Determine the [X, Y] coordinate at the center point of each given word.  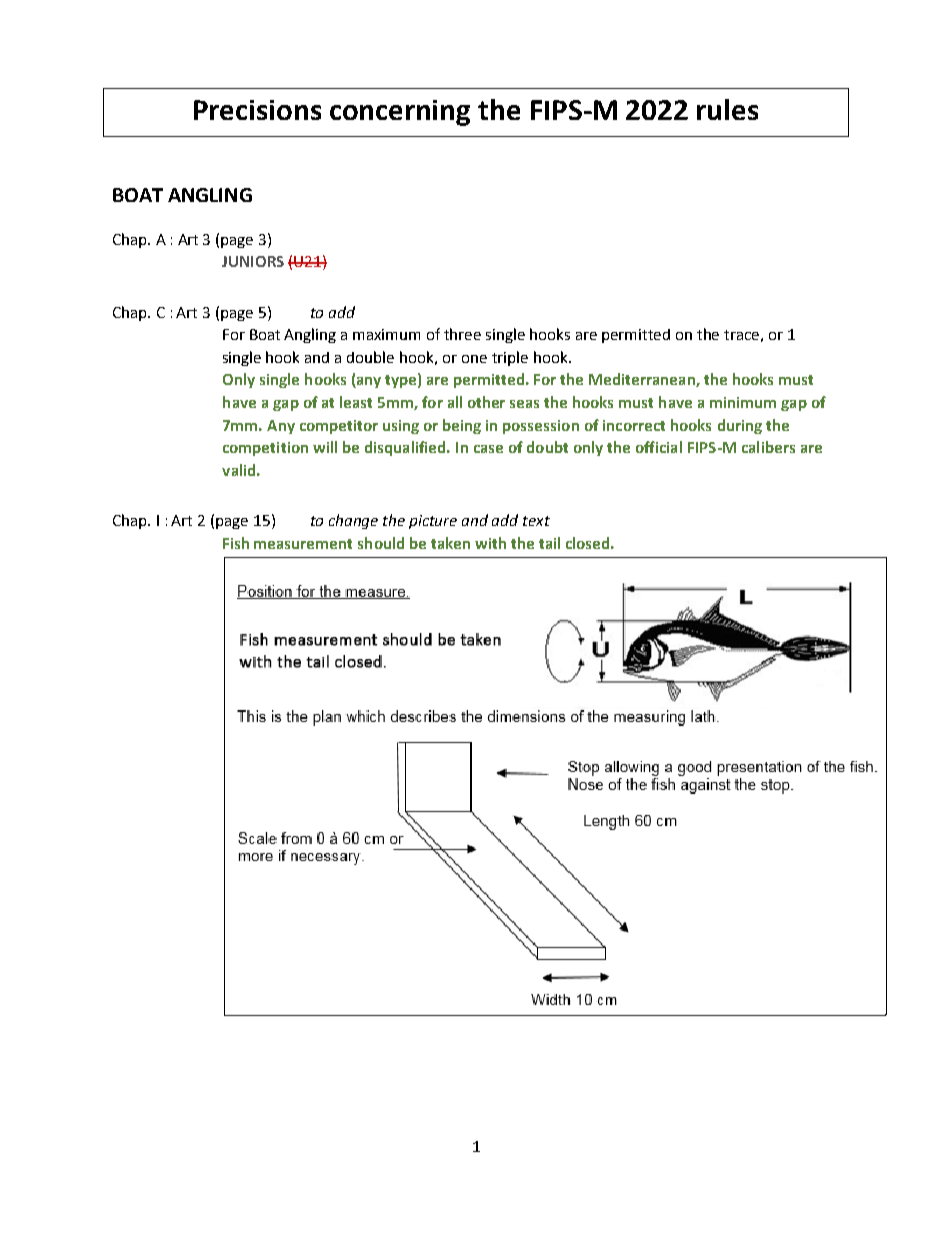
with [490, 543]
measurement [303, 544]
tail [549, 543]
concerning [400, 113]
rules [727, 109]
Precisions [257, 110]
